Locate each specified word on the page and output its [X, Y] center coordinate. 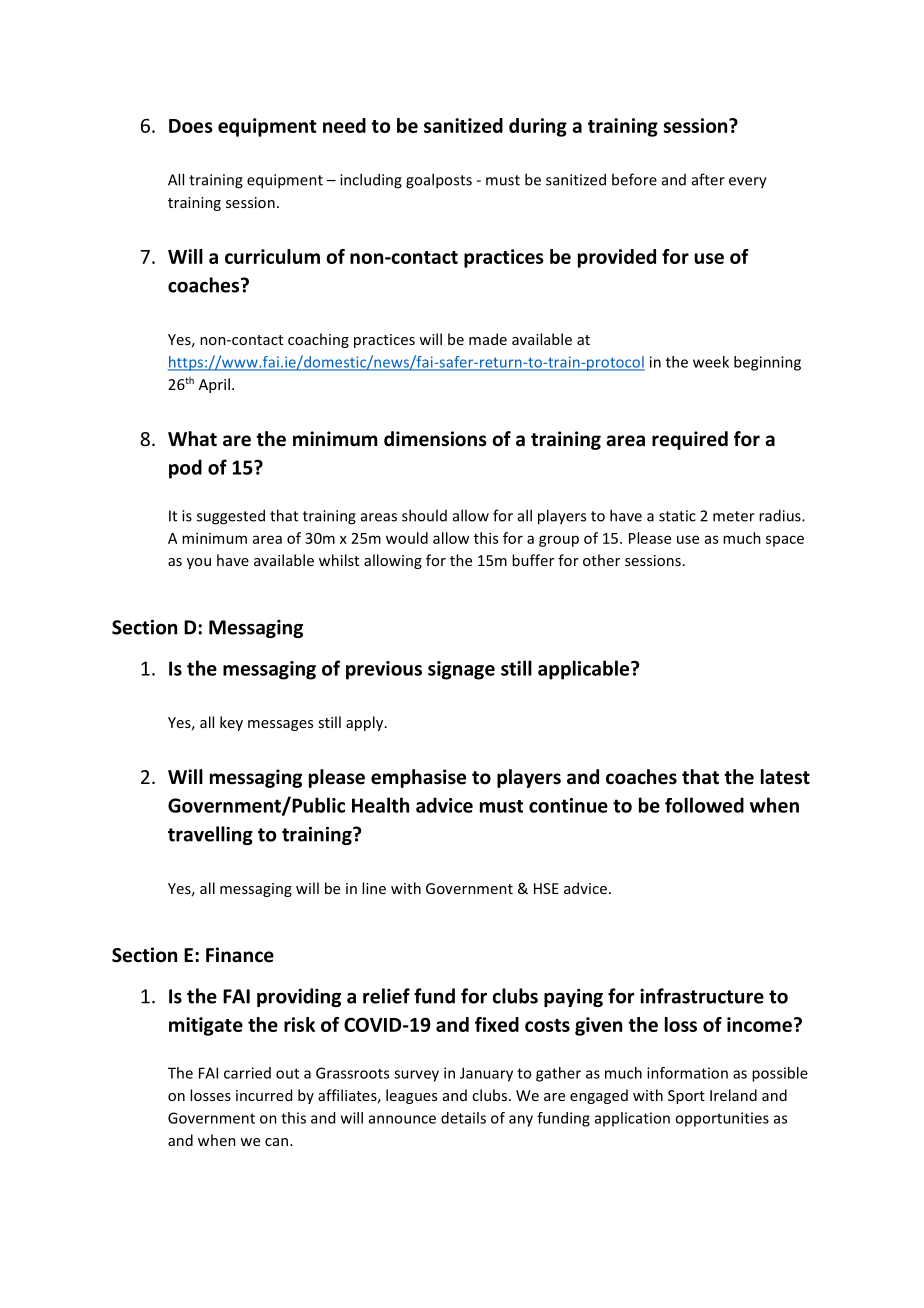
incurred [264, 1095]
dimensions [435, 439]
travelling [210, 835]
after [708, 179]
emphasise [418, 778]
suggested [231, 517]
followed [704, 805]
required [690, 440]
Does [191, 126]
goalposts [439, 181]
